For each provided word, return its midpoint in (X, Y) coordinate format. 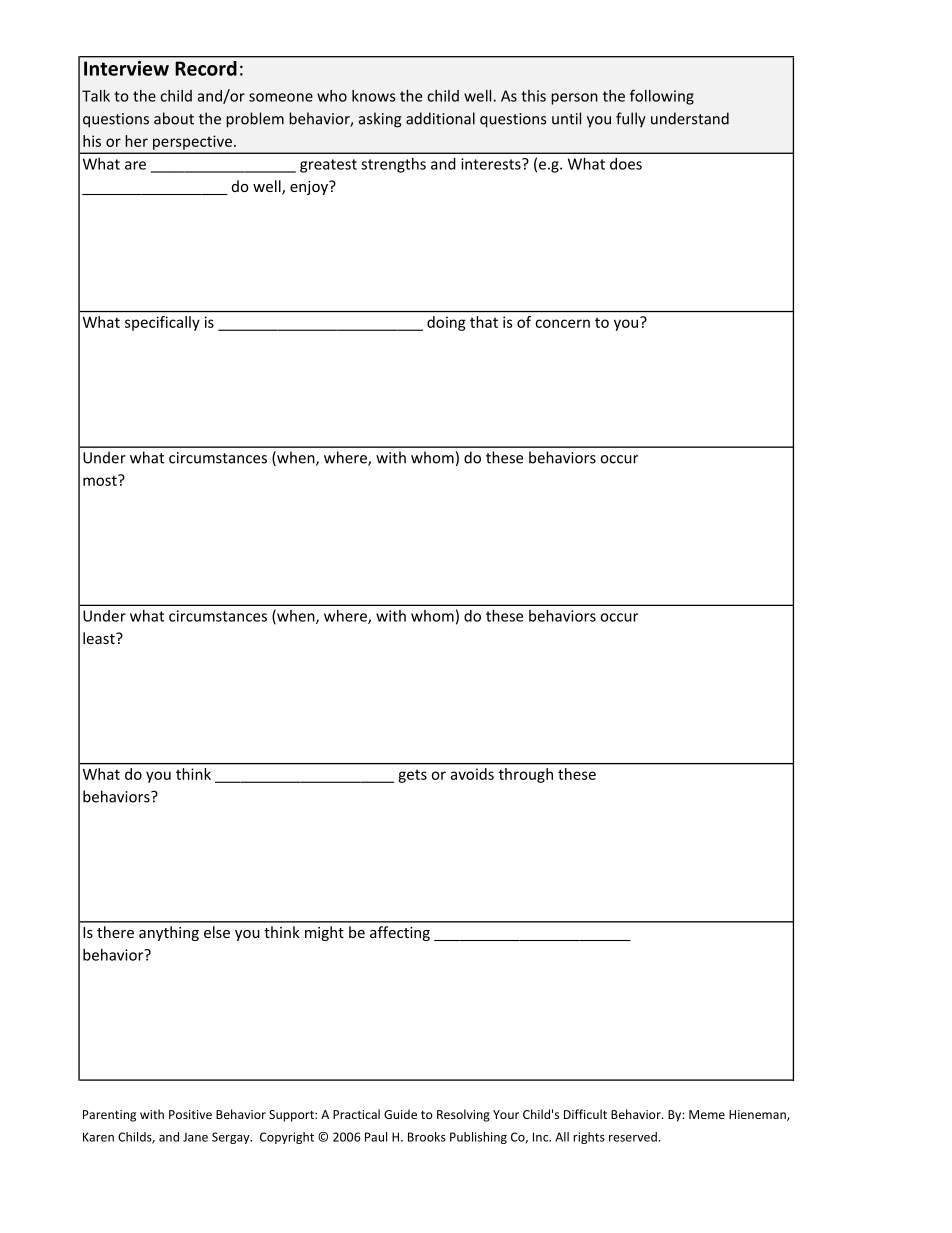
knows (373, 96)
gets (412, 776)
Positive (190, 1114)
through (526, 775)
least (100, 638)
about (174, 118)
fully (631, 120)
